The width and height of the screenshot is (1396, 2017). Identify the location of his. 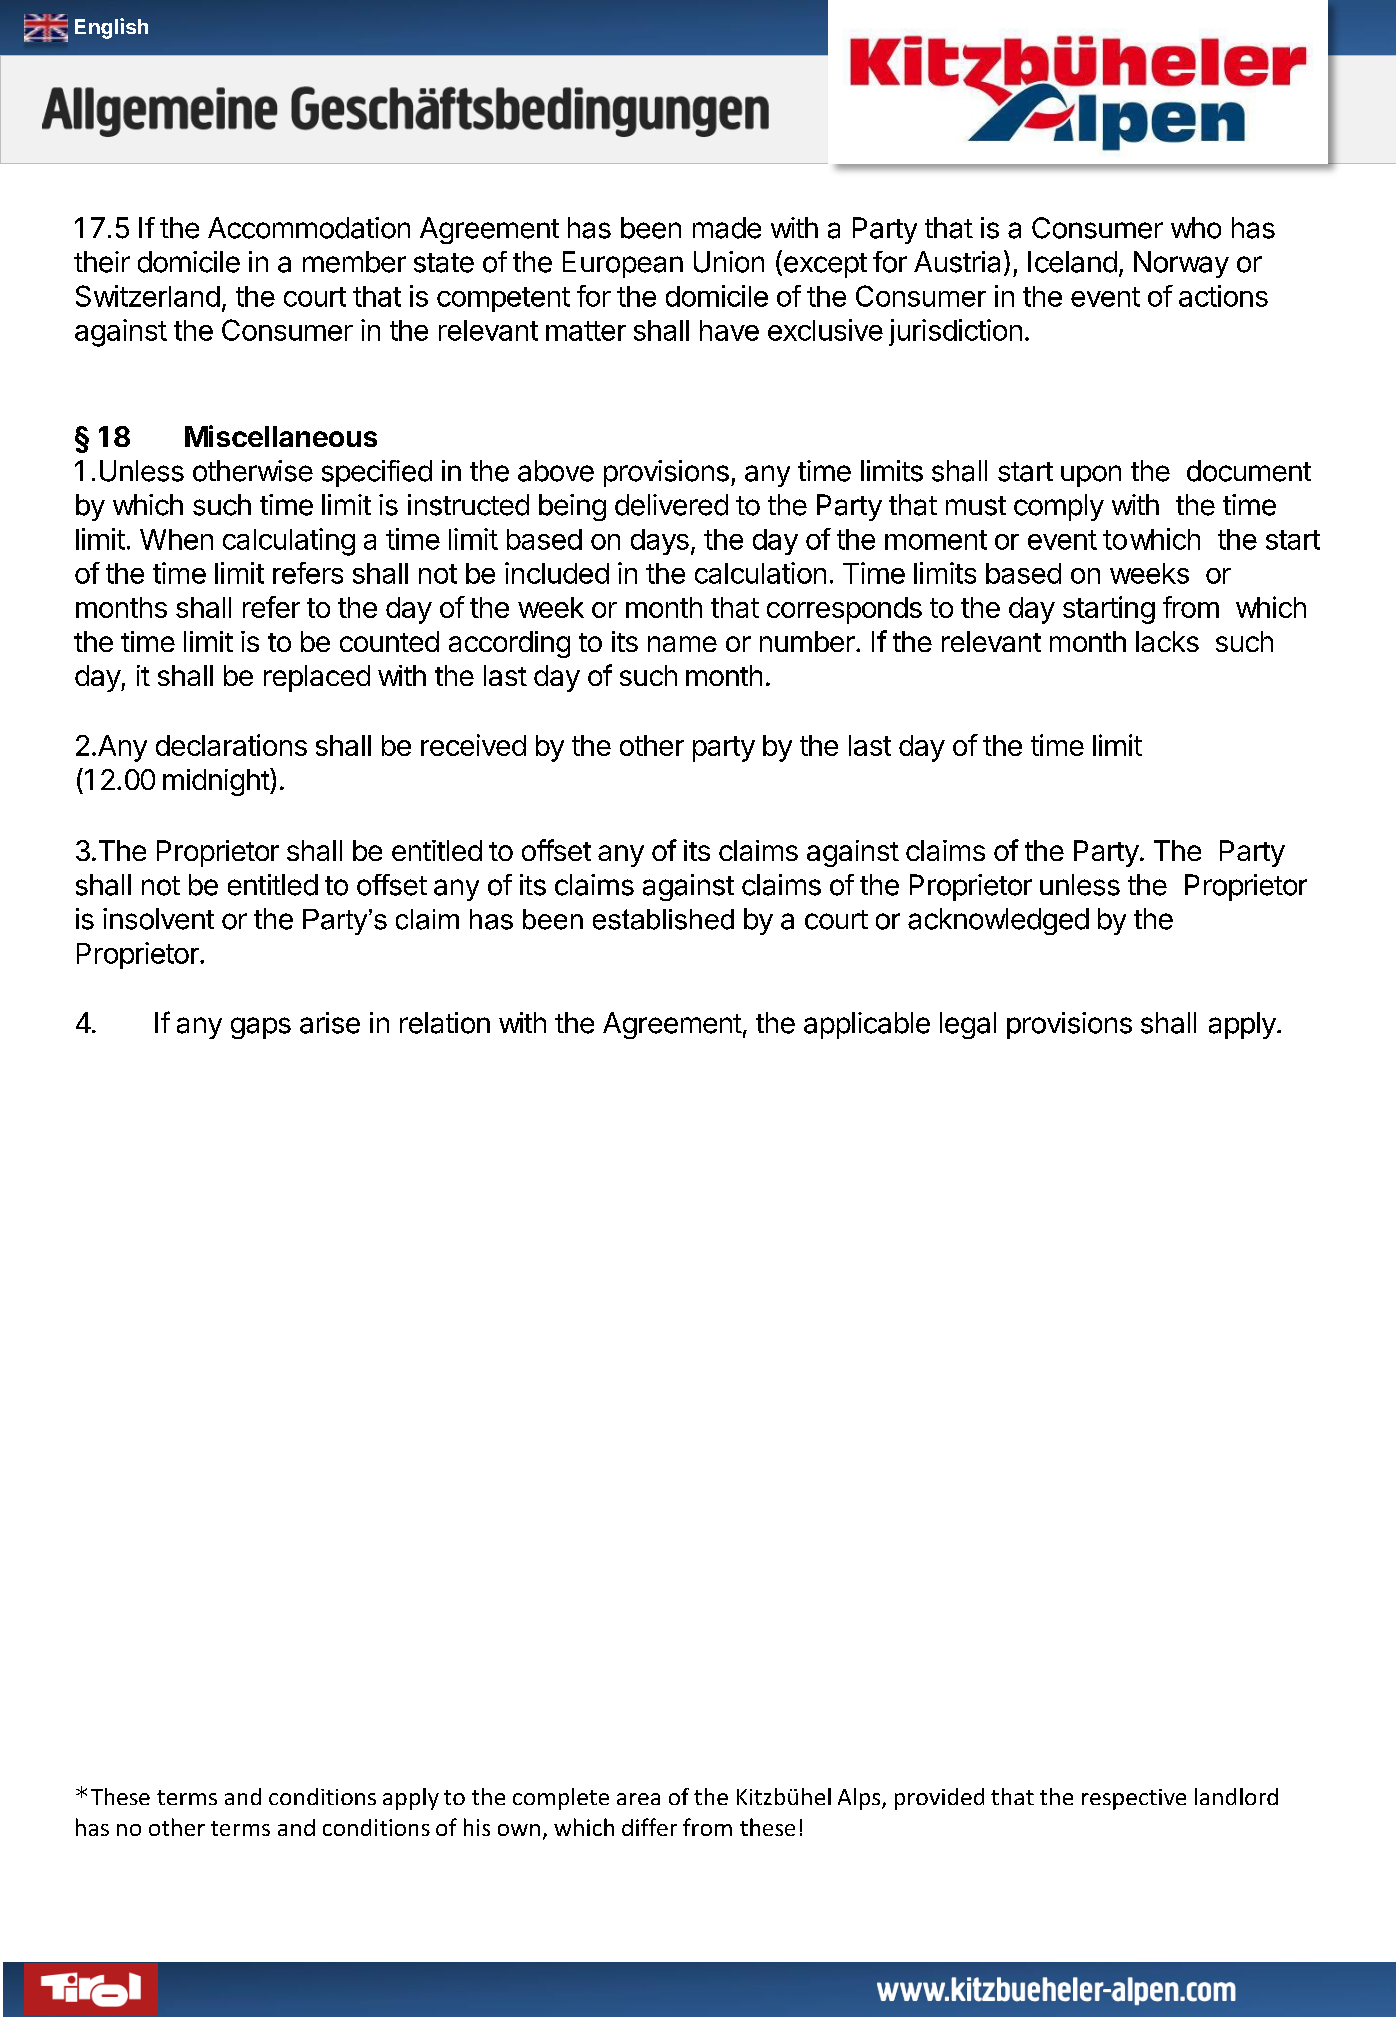
(477, 1827).
